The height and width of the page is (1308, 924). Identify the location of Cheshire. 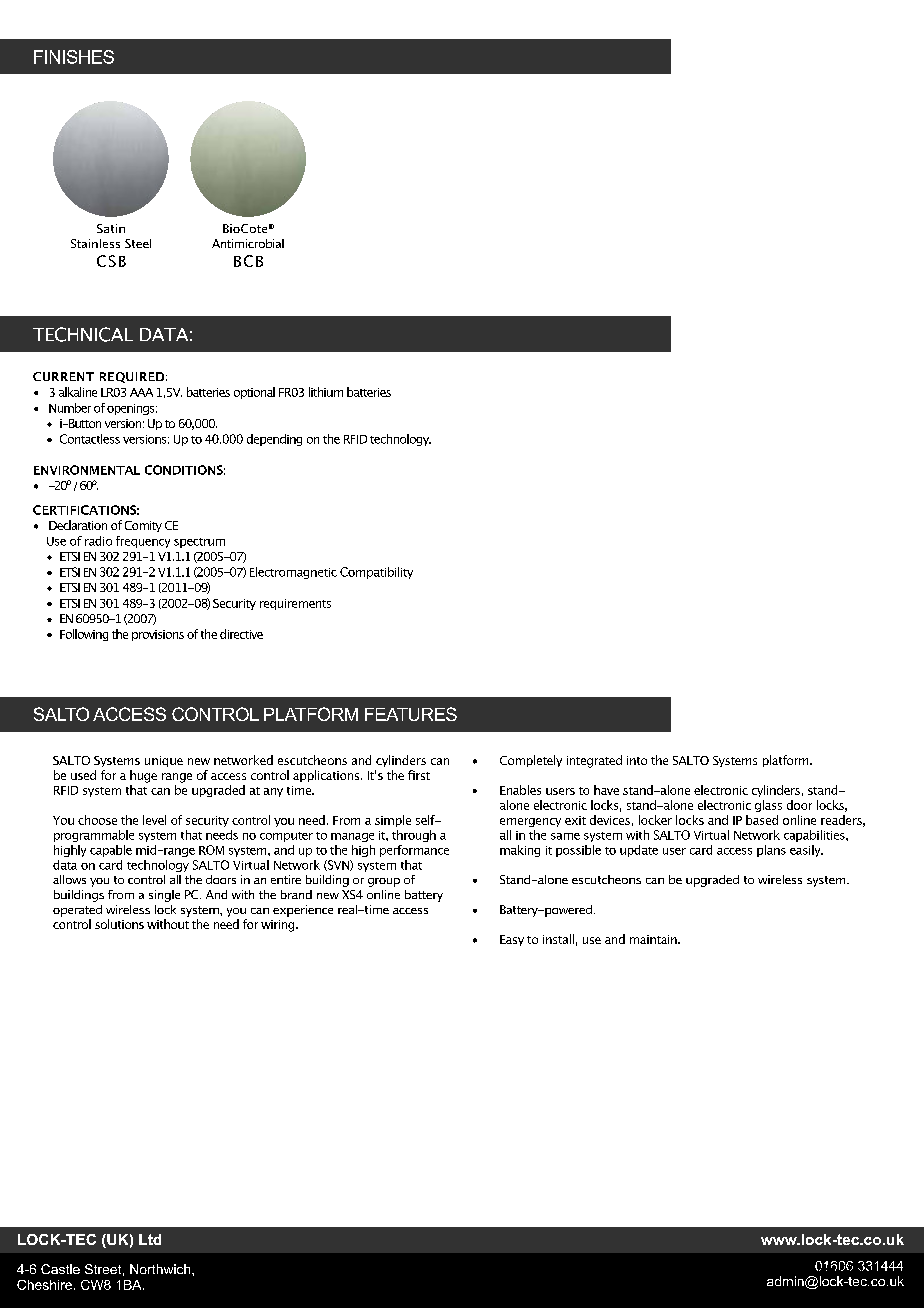
(44, 1285).
